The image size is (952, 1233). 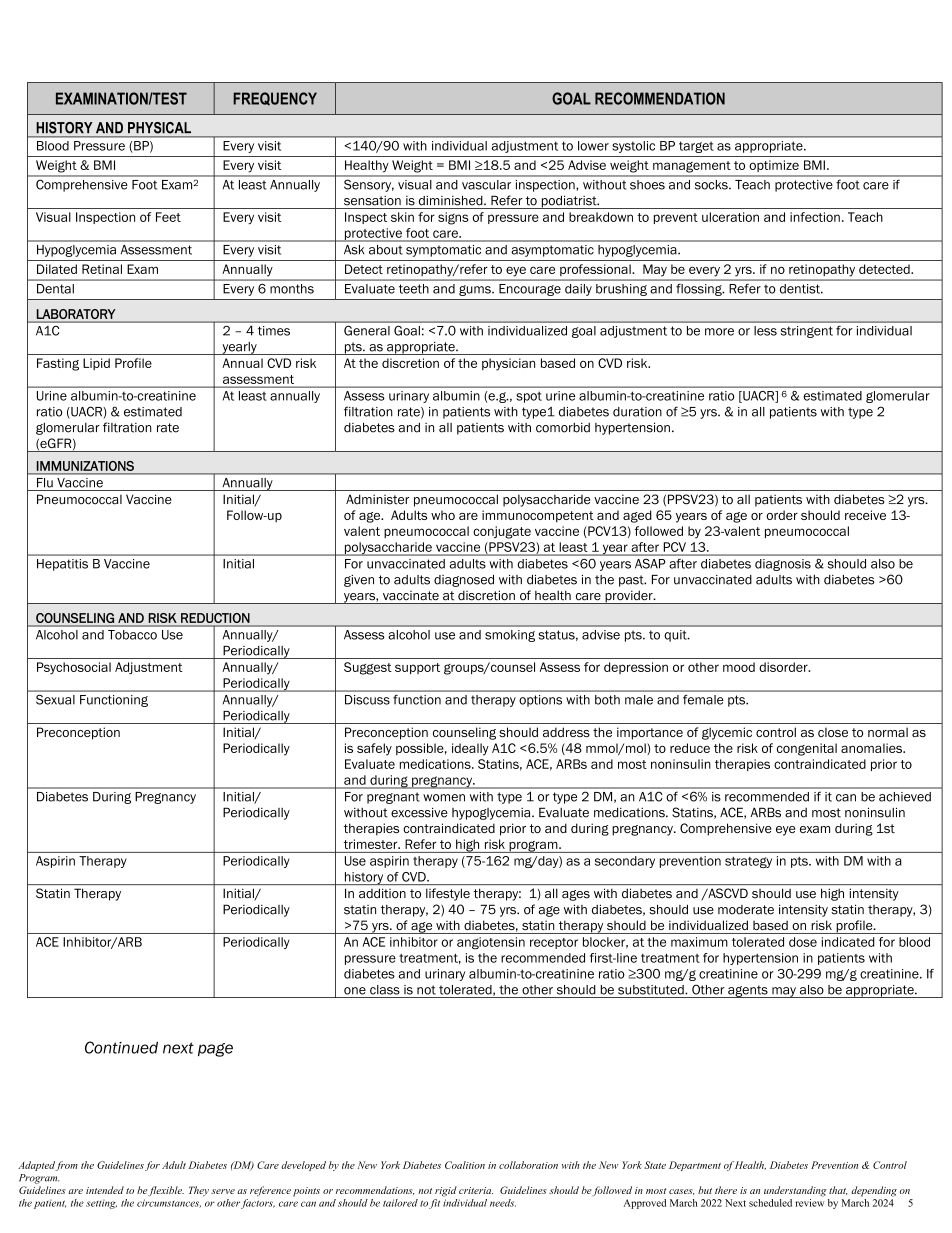 What do you see at coordinates (105, 1190) in the screenshot?
I see `intended` at bounding box center [105, 1190].
